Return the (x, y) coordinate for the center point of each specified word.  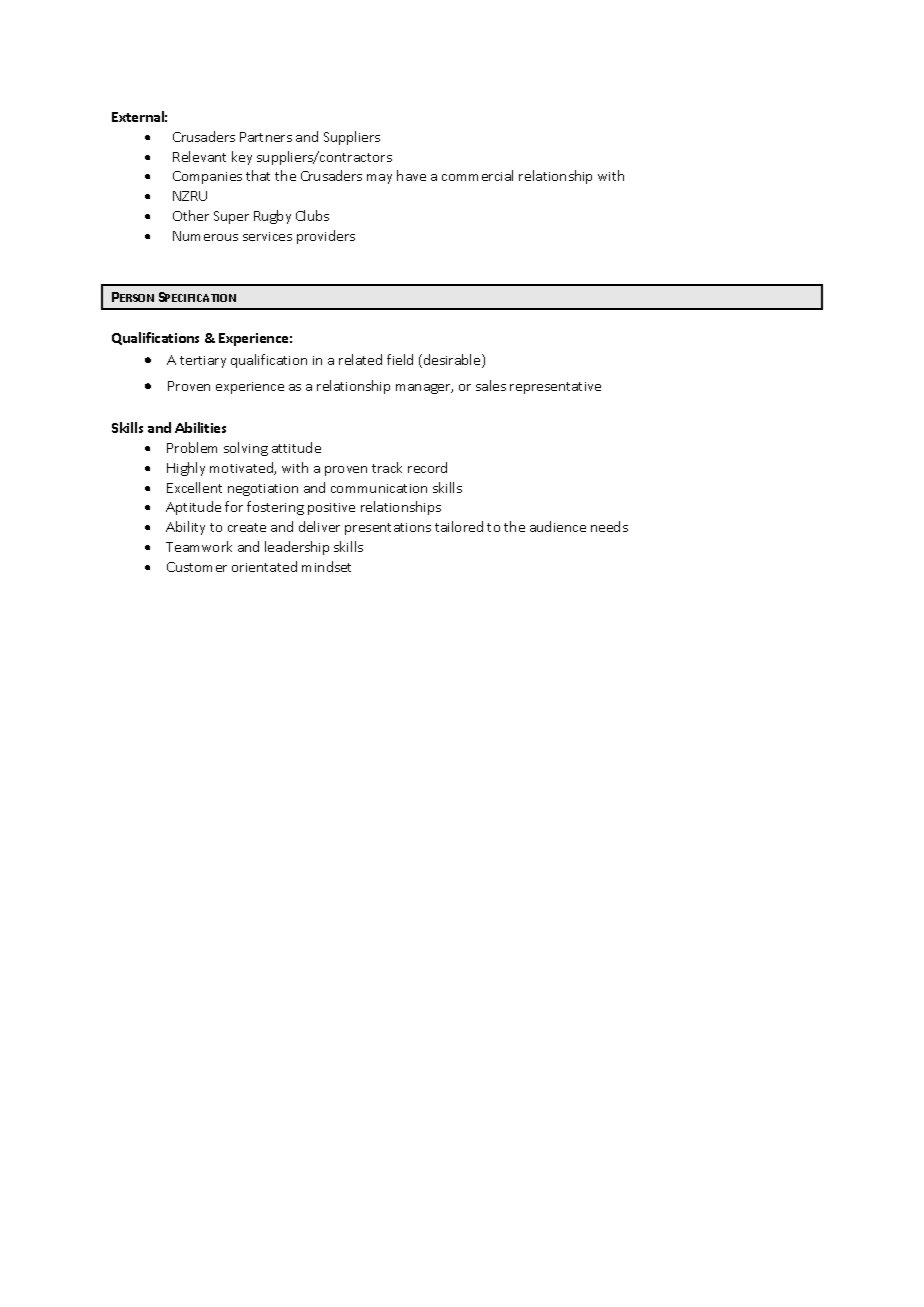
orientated (264, 566)
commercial (477, 175)
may (379, 179)
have (411, 175)
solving (246, 449)
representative (555, 388)
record (427, 467)
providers (326, 237)
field (400, 359)
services (267, 236)
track (387, 467)
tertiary (203, 362)
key (242, 158)
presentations (388, 529)
